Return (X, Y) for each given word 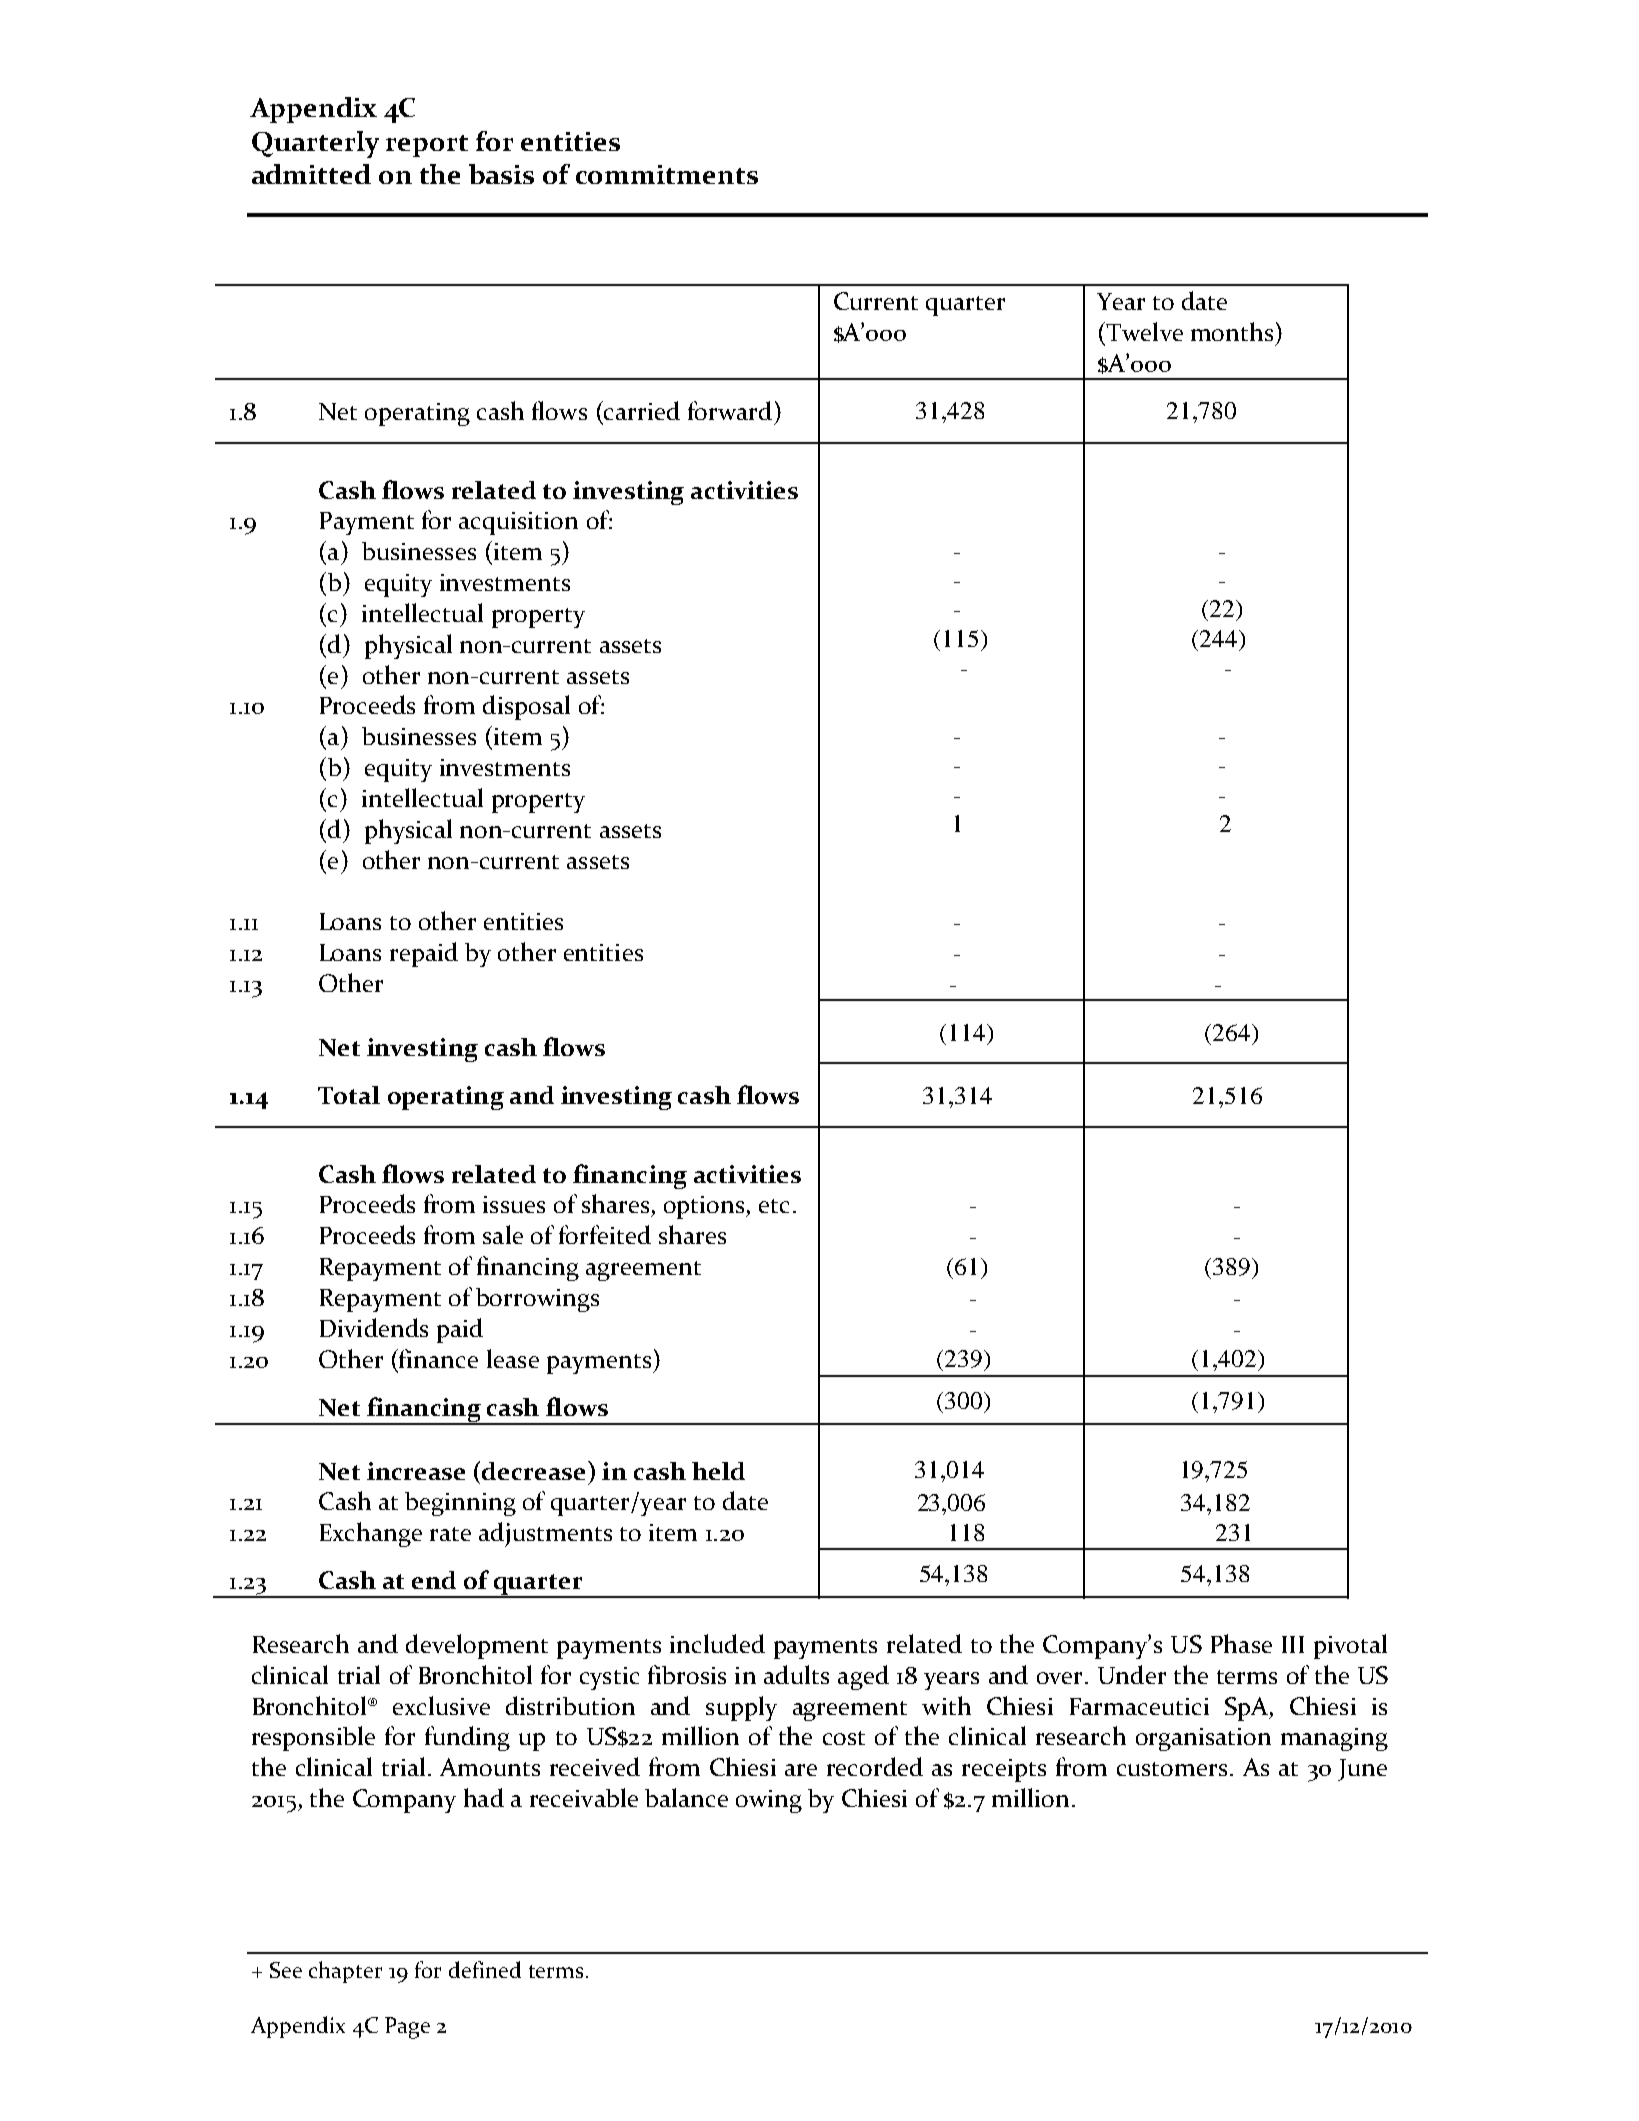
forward (730, 410)
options (705, 1207)
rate (450, 1534)
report (427, 146)
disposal (526, 707)
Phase (1241, 1643)
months (1232, 331)
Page (407, 2028)
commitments (667, 174)
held (718, 1471)
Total (349, 1095)
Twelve (1143, 331)
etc (774, 1206)
